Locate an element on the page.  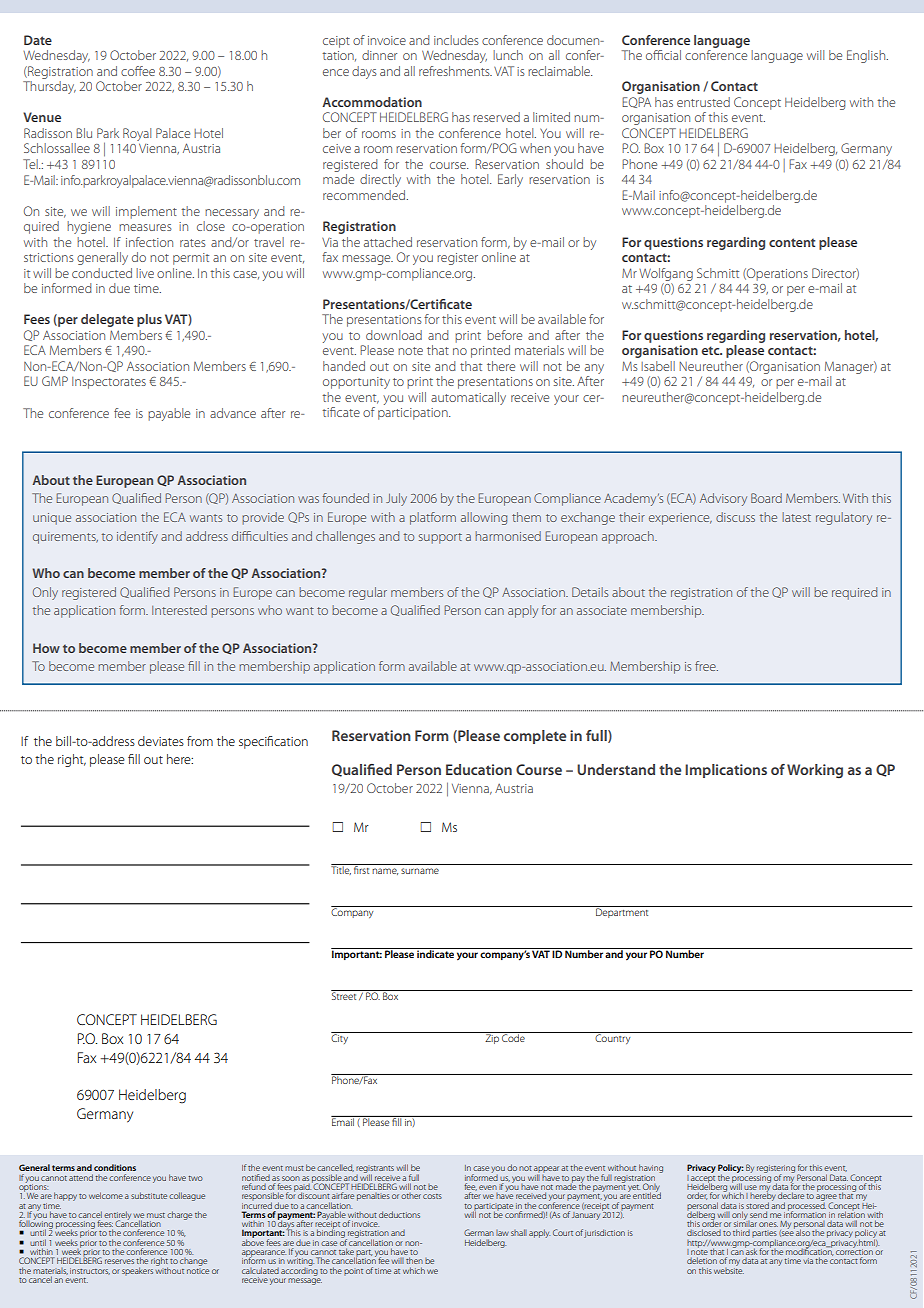
coffee is located at coordinates (138, 71).
